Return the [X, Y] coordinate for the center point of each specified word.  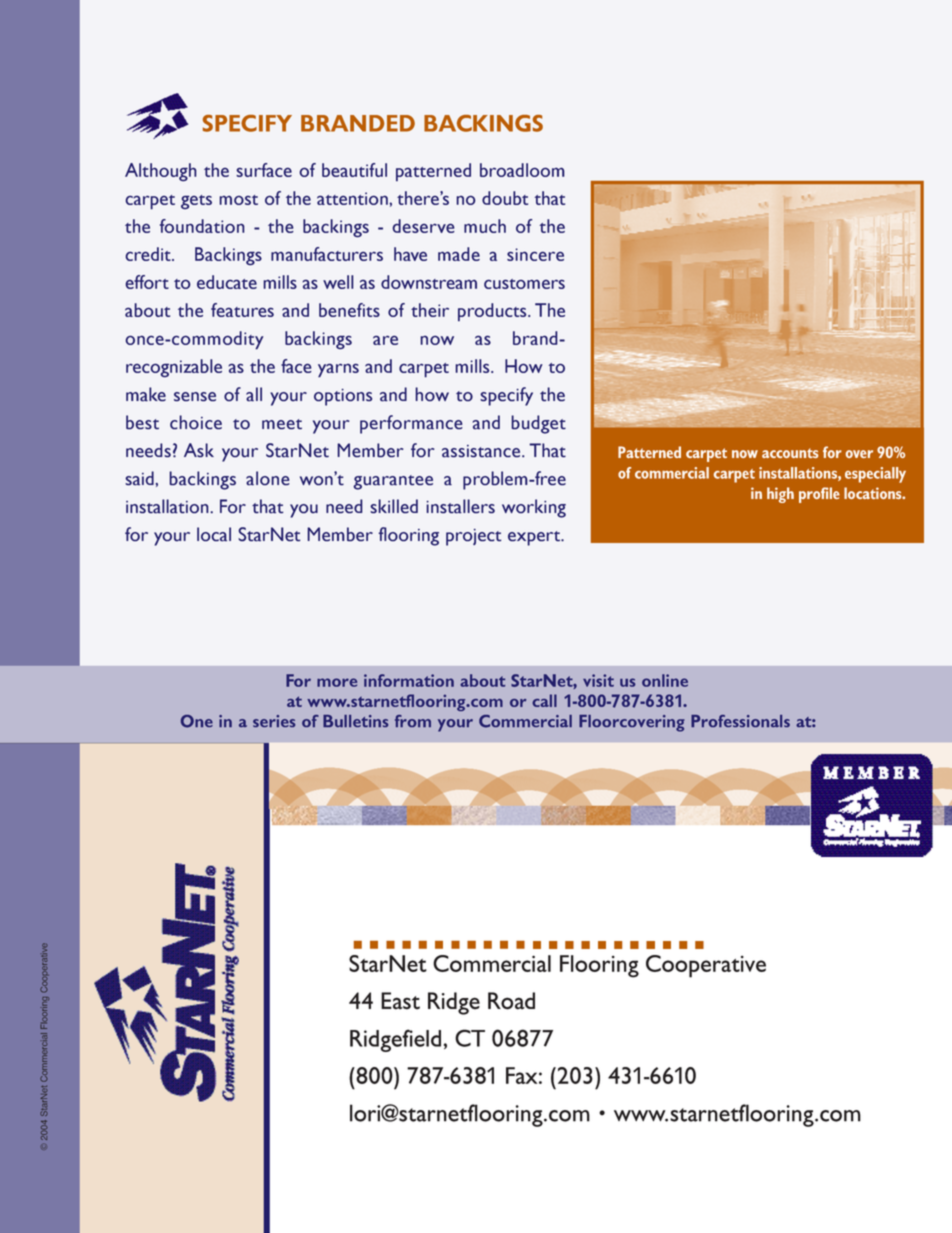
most [238, 200]
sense [195, 397]
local [214, 534]
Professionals [740, 721]
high [780, 495]
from [413, 721]
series [274, 721]
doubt [505, 198]
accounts [790, 453]
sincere [535, 254]
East [400, 1001]
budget [538, 424]
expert [535, 538]
